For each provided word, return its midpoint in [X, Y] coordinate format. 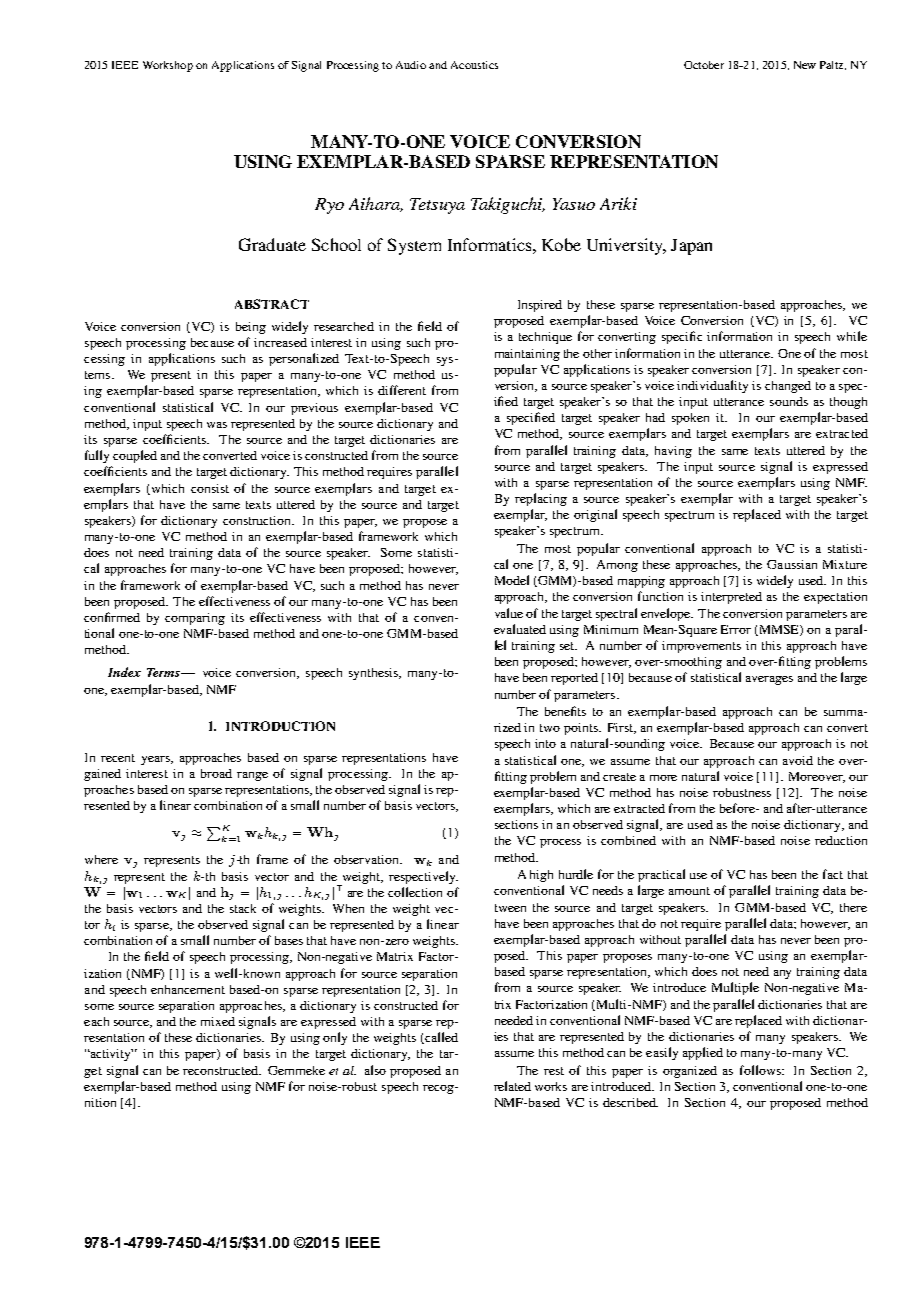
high [541, 876]
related [512, 1086]
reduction [841, 840]
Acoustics [474, 65]
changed [788, 387]
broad [216, 773]
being [251, 328]
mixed [218, 1021]
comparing [195, 619]
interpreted [731, 598]
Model [512, 580]
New [805, 65]
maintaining [527, 355]
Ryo [329, 206]
